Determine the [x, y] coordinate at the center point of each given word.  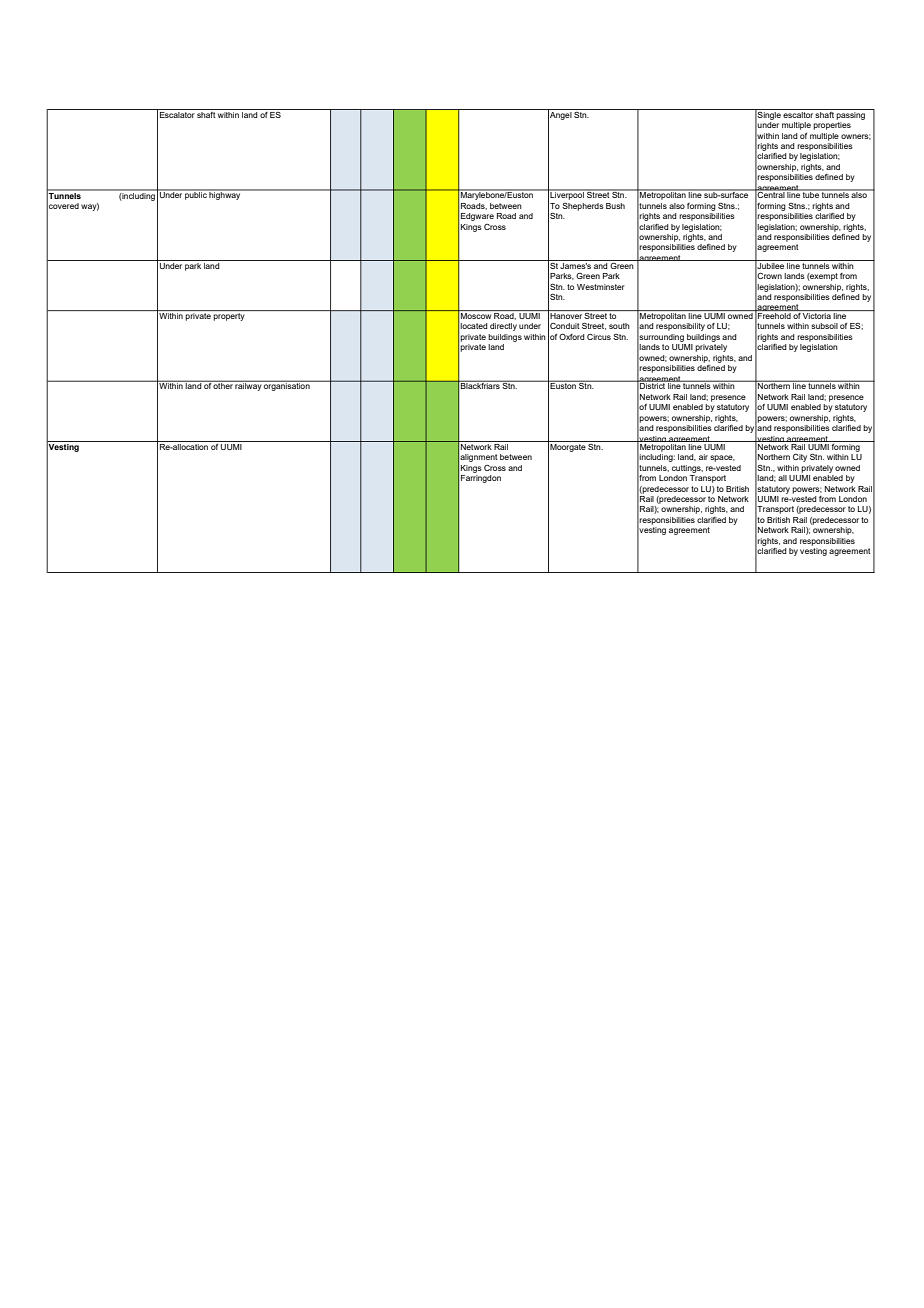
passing [851, 114]
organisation [287, 386]
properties [832, 126]
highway [225, 195]
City [800, 458]
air [703, 457]
